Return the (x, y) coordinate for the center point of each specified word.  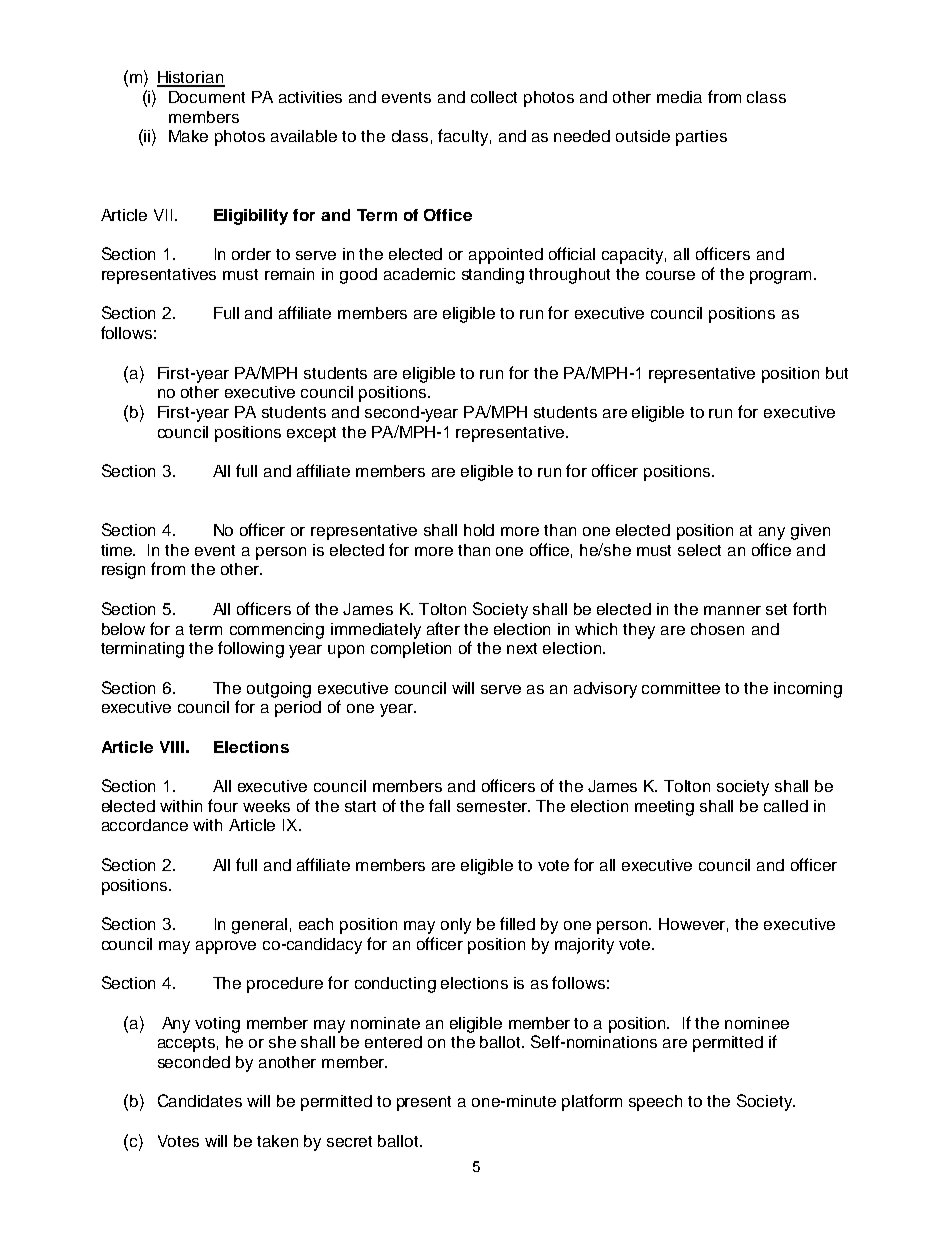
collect (494, 97)
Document (207, 97)
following (251, 649)
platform (592, 1102)
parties (701, 138)
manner (732, 610)
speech (655, 1103)
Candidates (200, 1100)
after (443, 628)
